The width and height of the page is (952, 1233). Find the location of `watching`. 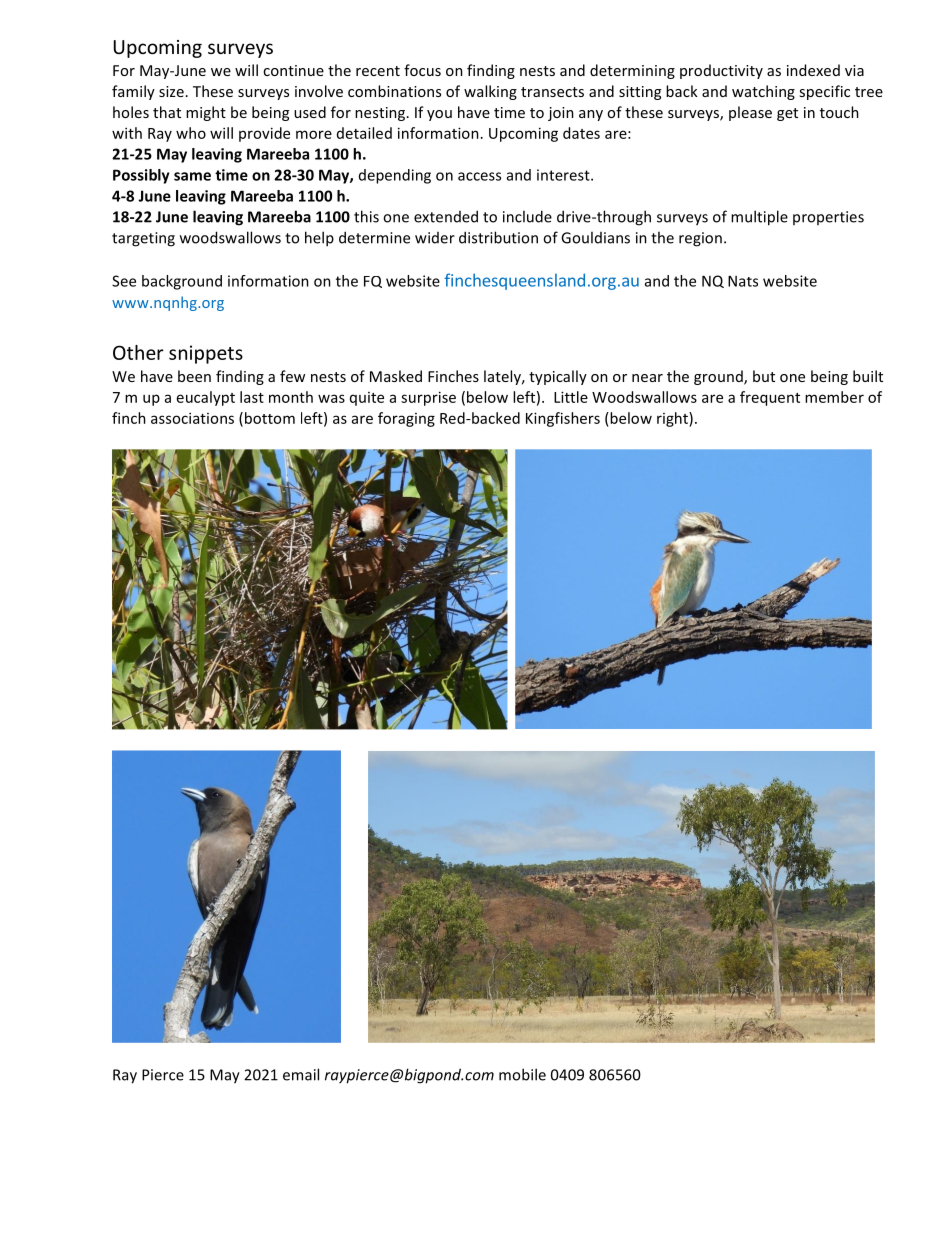

watching is located at coordinates (763, 92).
